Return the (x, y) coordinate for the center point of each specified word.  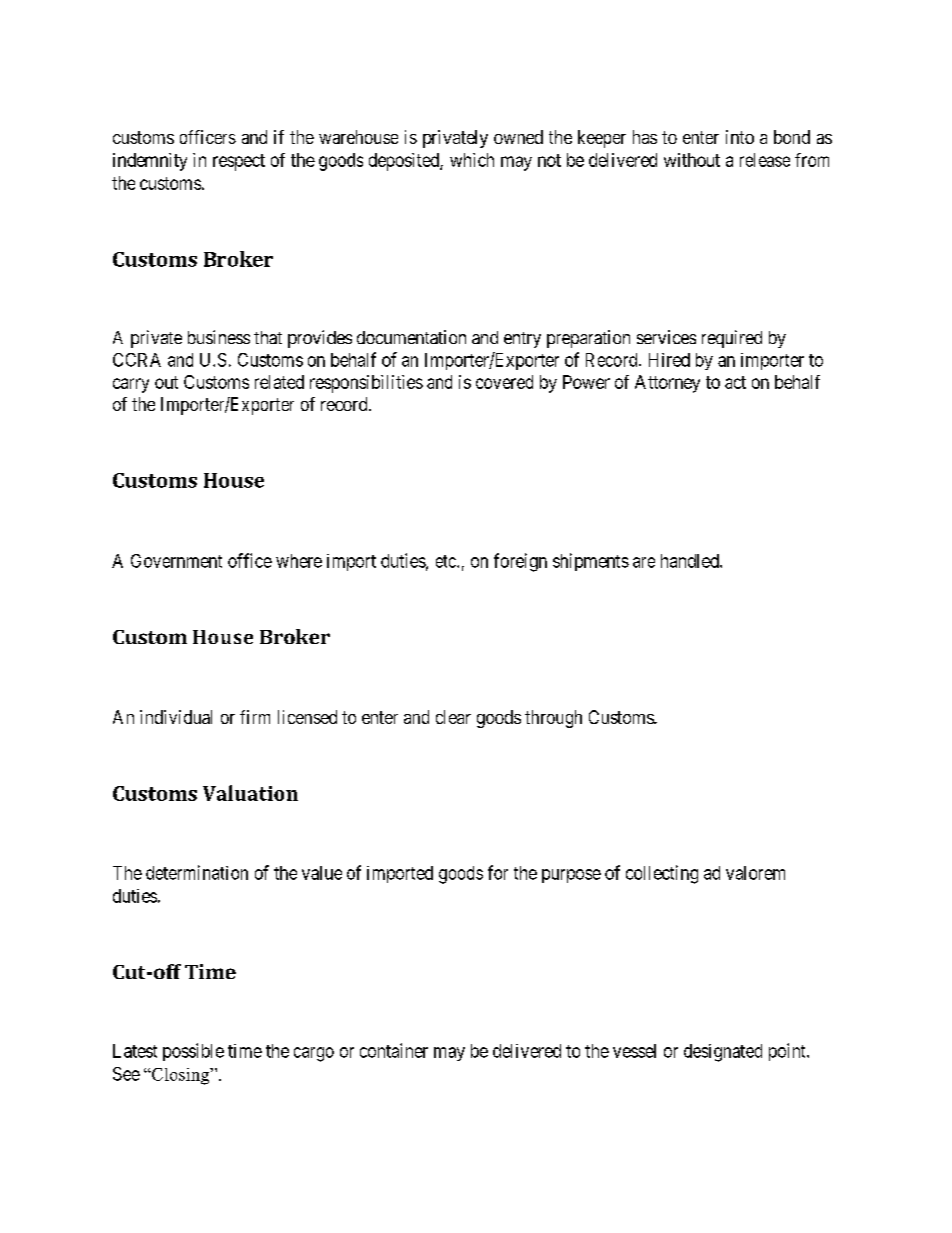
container (394, 1050)
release (765, 160)
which (472, 160)
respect (239, 162)
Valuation (250, 793)
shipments (591, 562)
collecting (662, 874)
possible (193, 1052)
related (279, 382)
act (735, 382)
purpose (571, 876)
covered (504, 382)
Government (176, 561)
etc (447, 561)
